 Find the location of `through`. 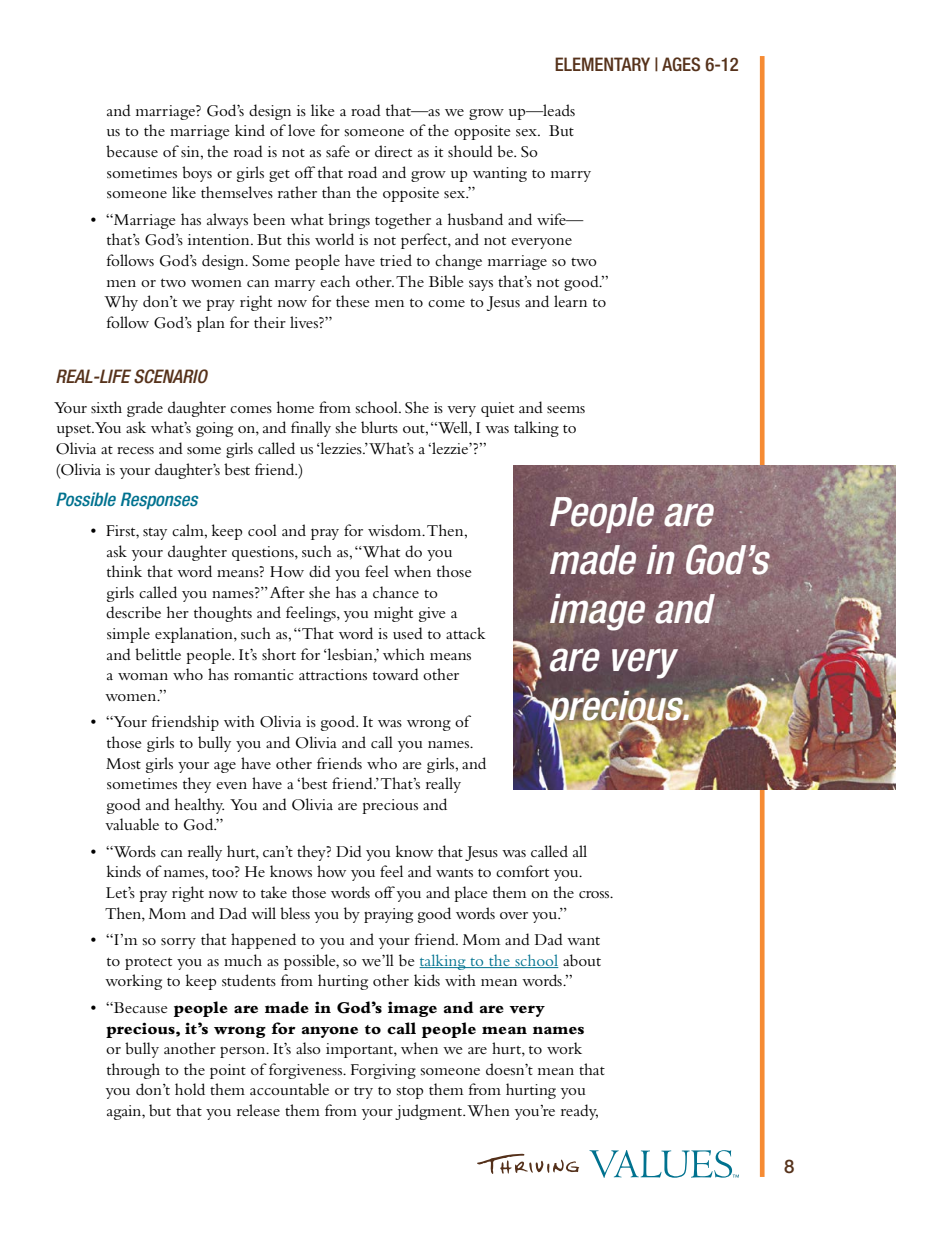

through is located at coordinates (133, 1071).
